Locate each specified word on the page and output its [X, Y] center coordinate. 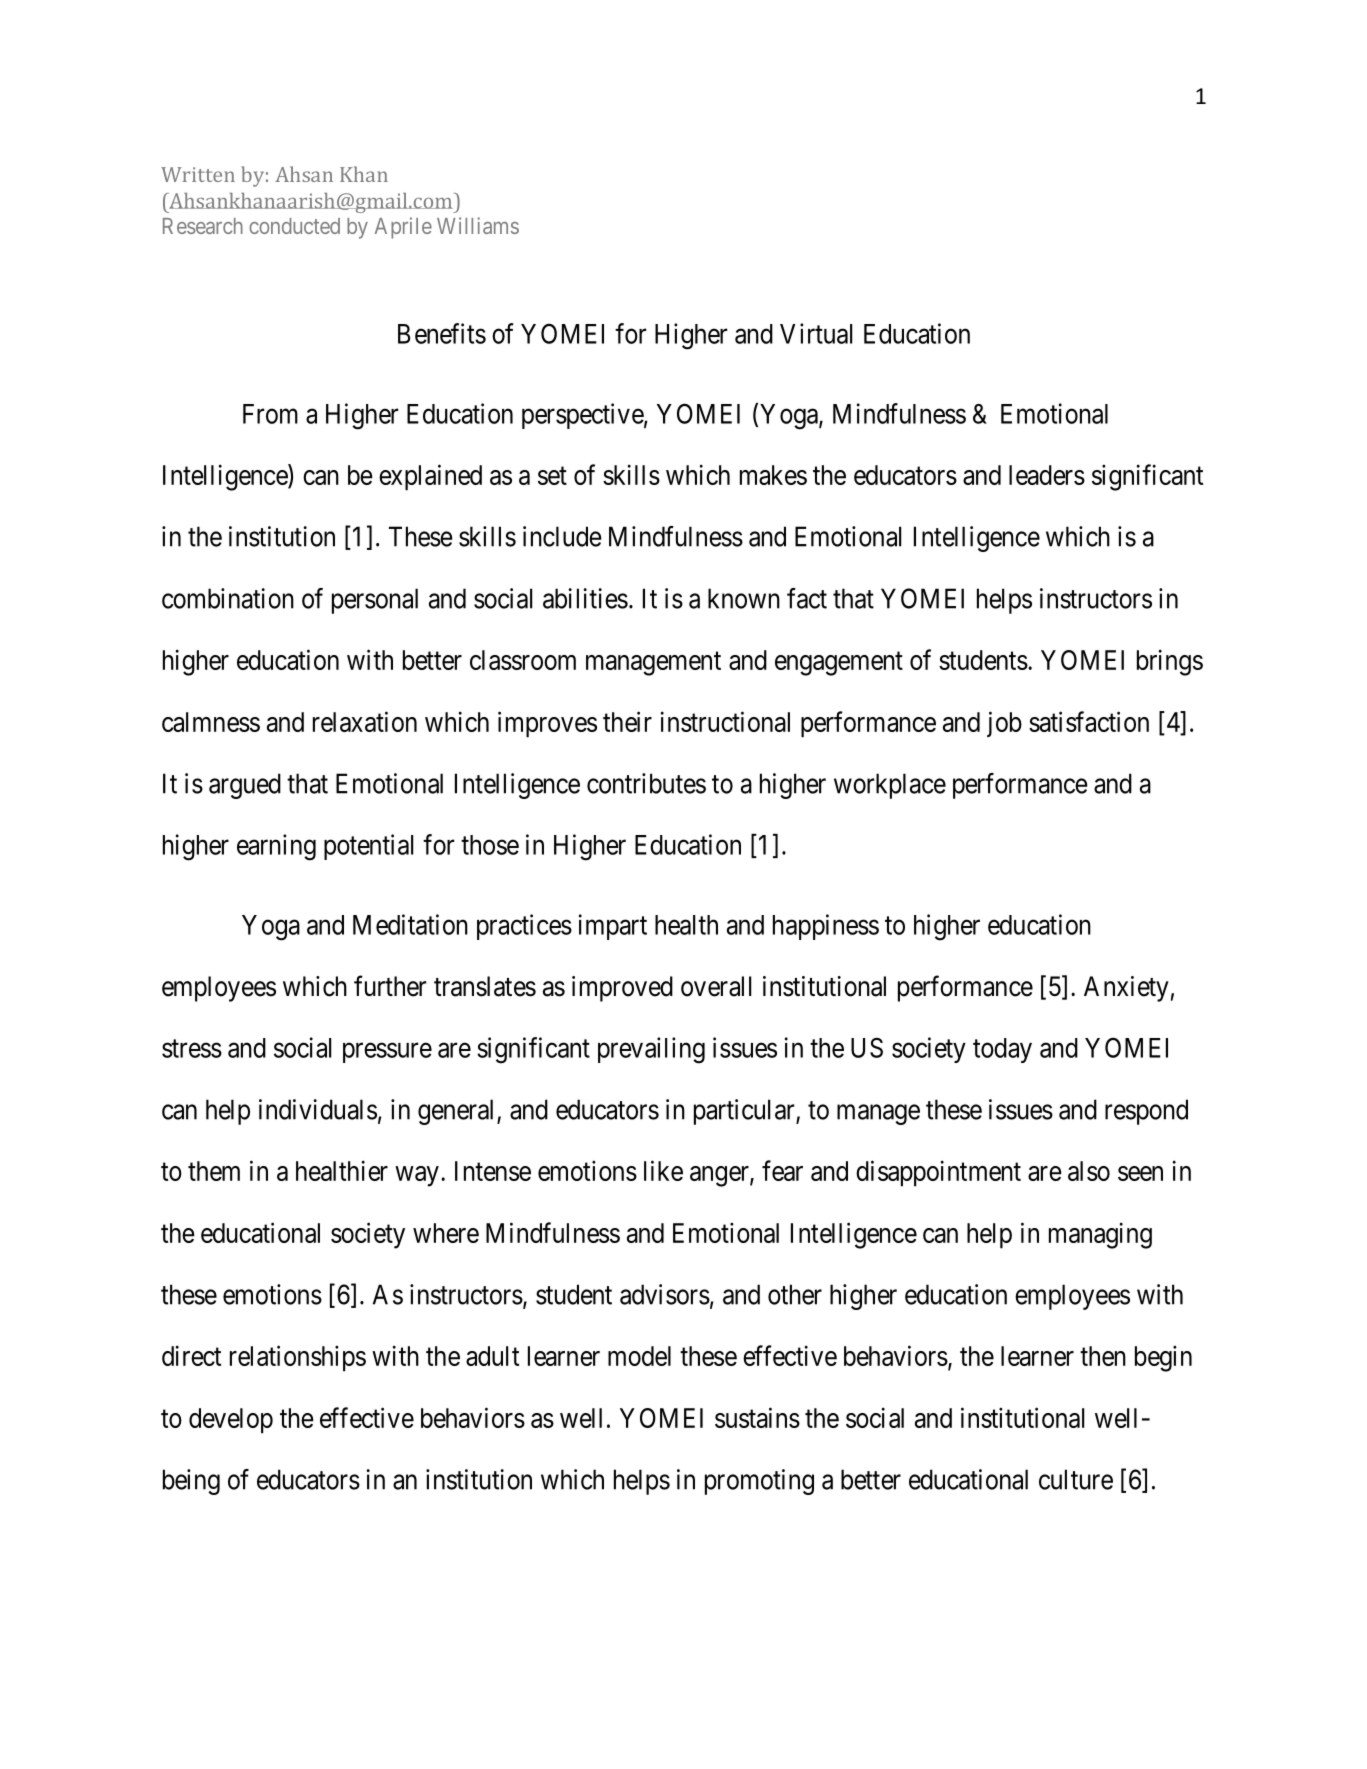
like [663, 1170]
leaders [1047, 475]
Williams [478, 225]
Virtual [816, 333]
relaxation [365, 721]
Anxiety [1126, 989]
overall [716, 986]
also [1089, 1171]
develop [231, 1421]
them [214, 1171]
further [390, 986]
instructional [725, 721]
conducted [294, 226]
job [1004, 724]
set [552, 476]
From [270, 414]
